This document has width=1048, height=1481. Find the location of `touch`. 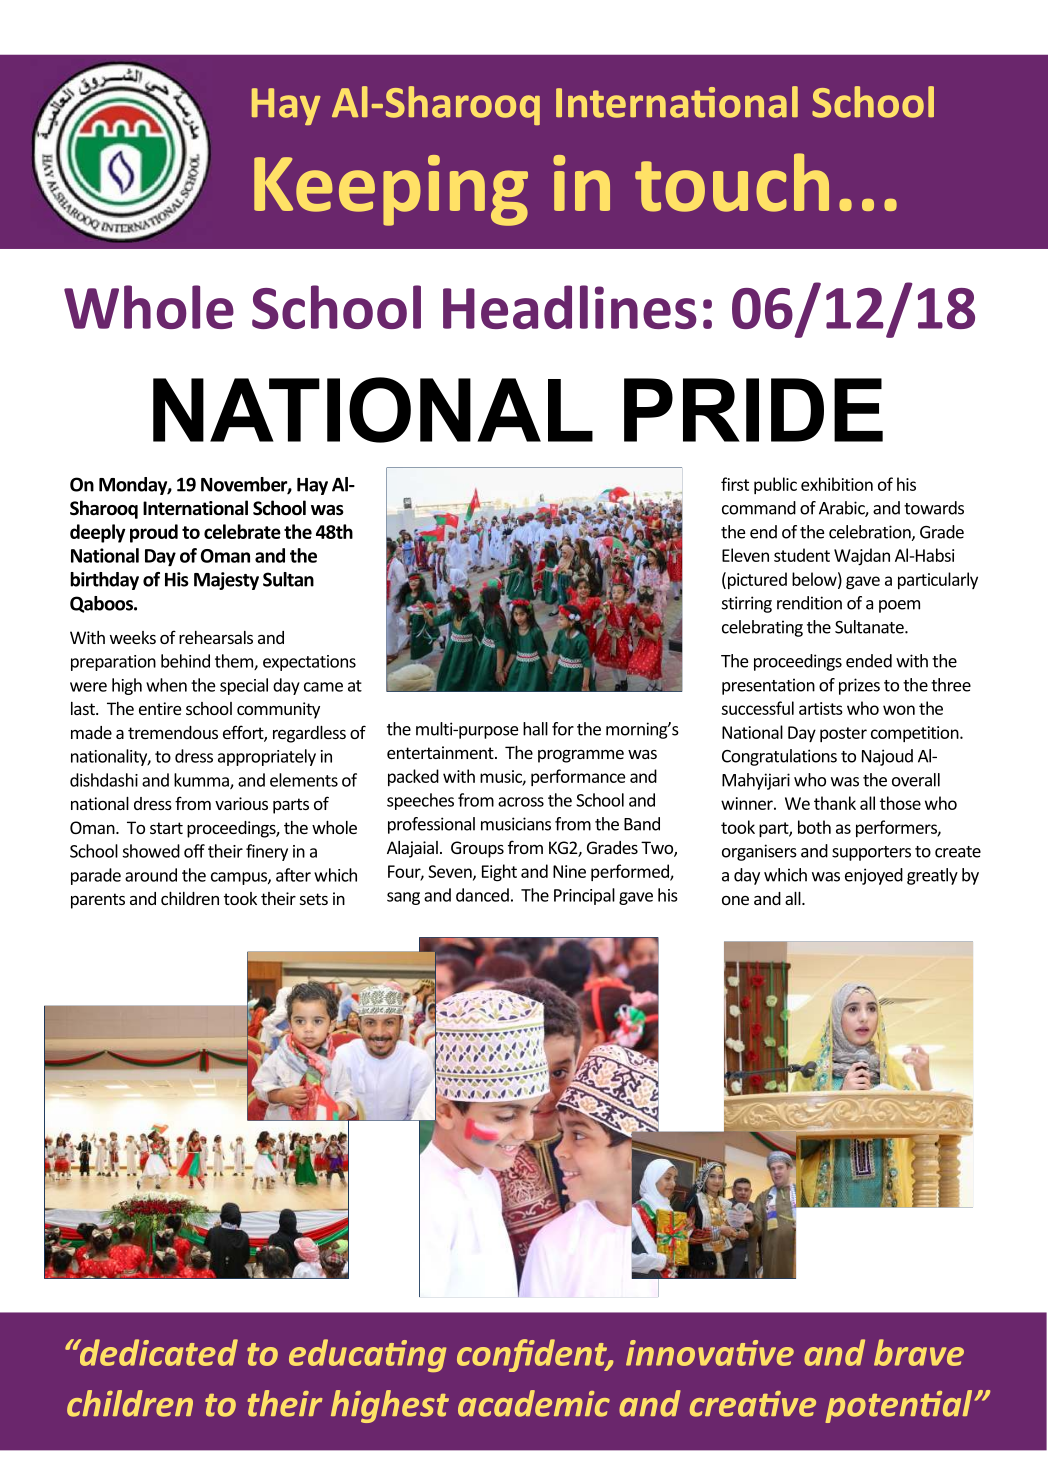

touch is located at coordinates (732, 182).
